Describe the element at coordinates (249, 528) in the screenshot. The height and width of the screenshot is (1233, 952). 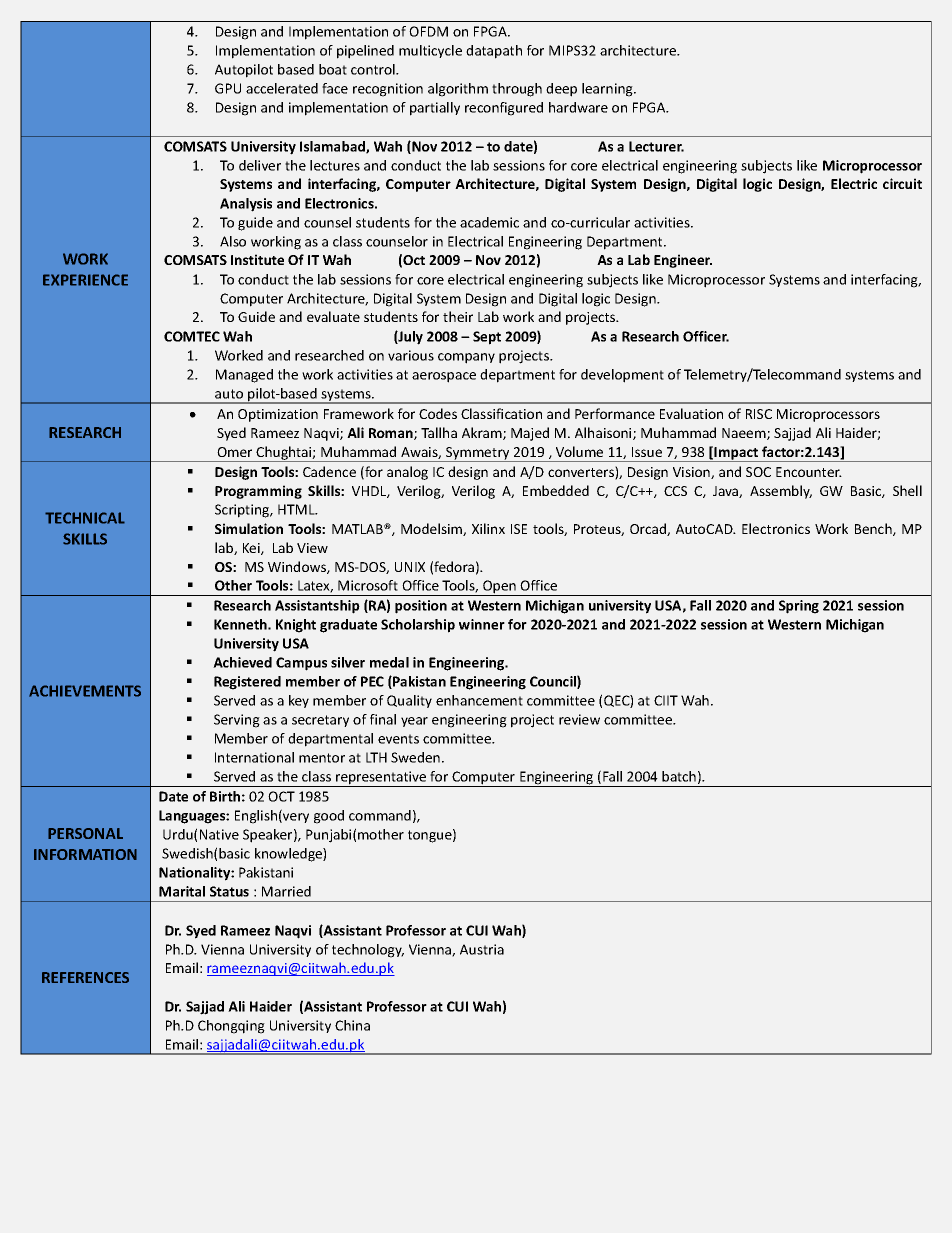
I see `Simulation` at that location.
